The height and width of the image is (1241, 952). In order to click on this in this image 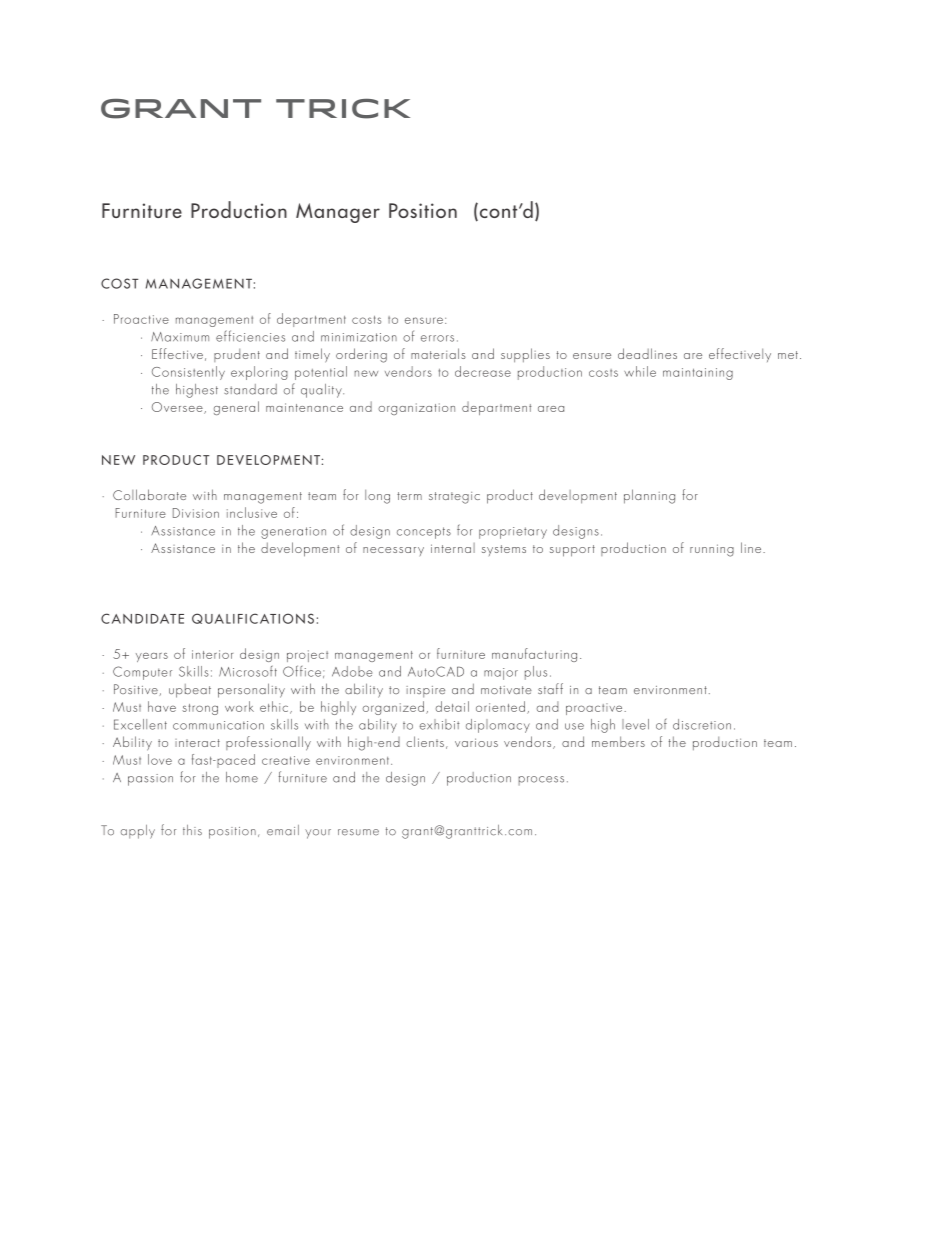, I will do `click(192, 830)`.
